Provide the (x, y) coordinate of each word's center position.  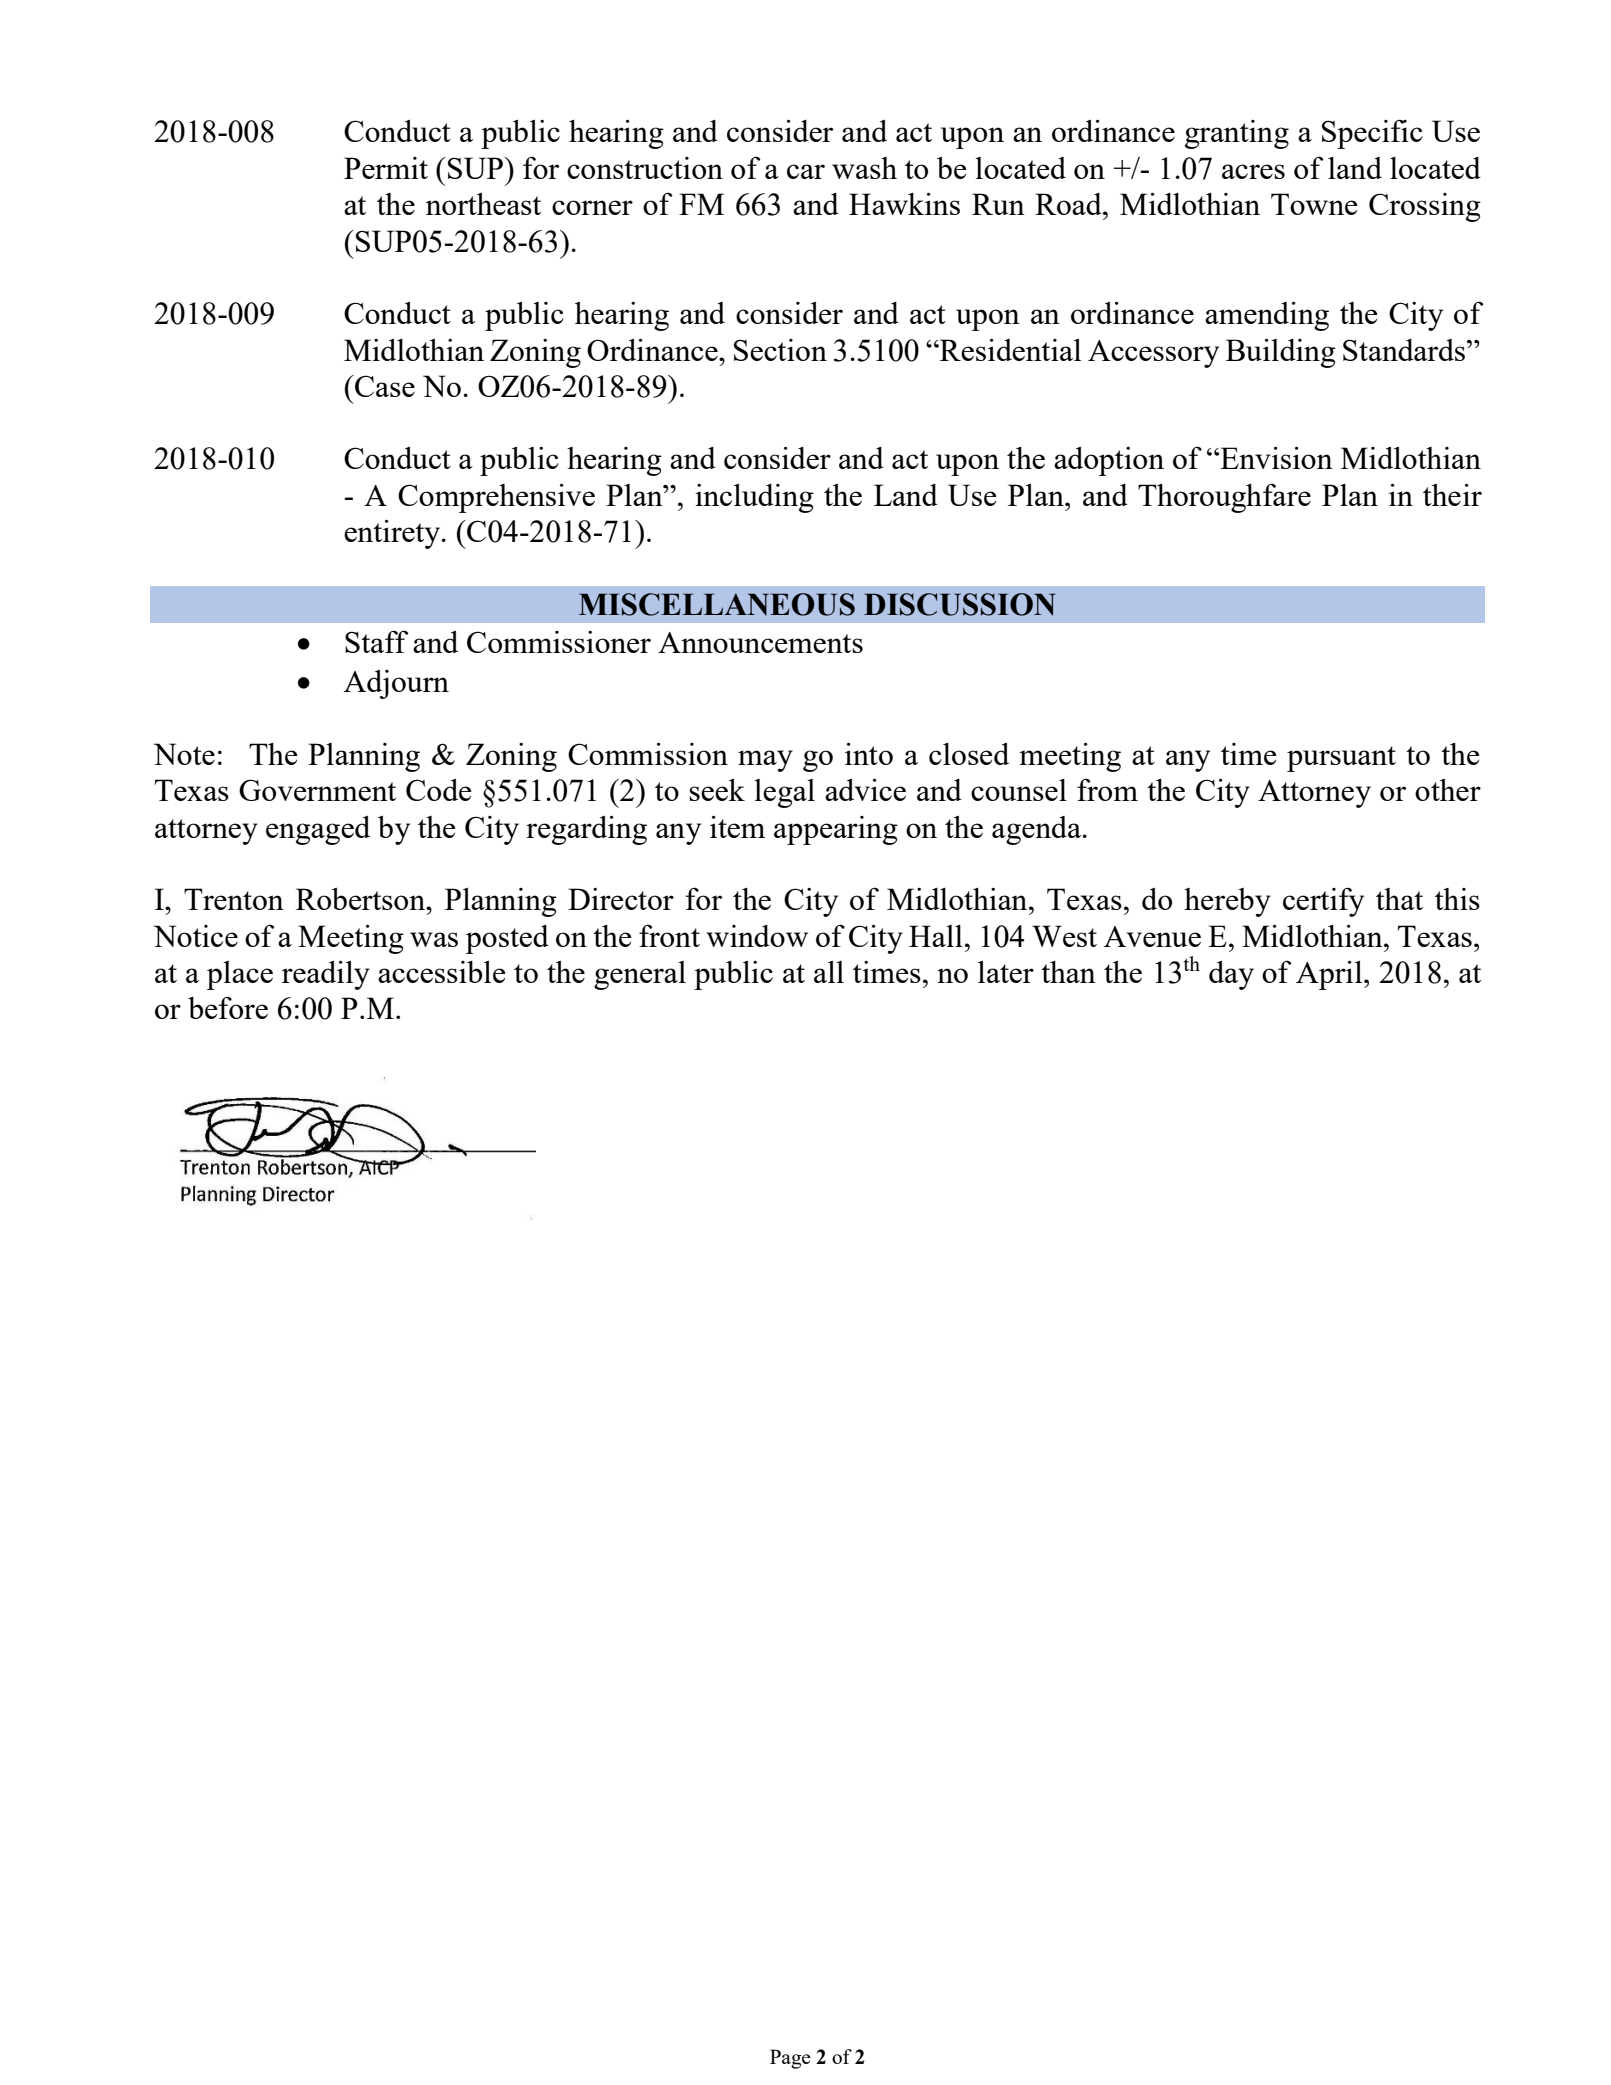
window (757, 936)
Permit (386, 168)
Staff (376, 641)
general (640, 975)
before (228, 1007)
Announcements (760, 642)
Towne (1314, 204)
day (1231, 975)
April (1330, 975)
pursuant (1341, 759)
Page (790, 2059)
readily (326, 975)
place (240, 975)
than (1068, 972)
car (806, 171)
